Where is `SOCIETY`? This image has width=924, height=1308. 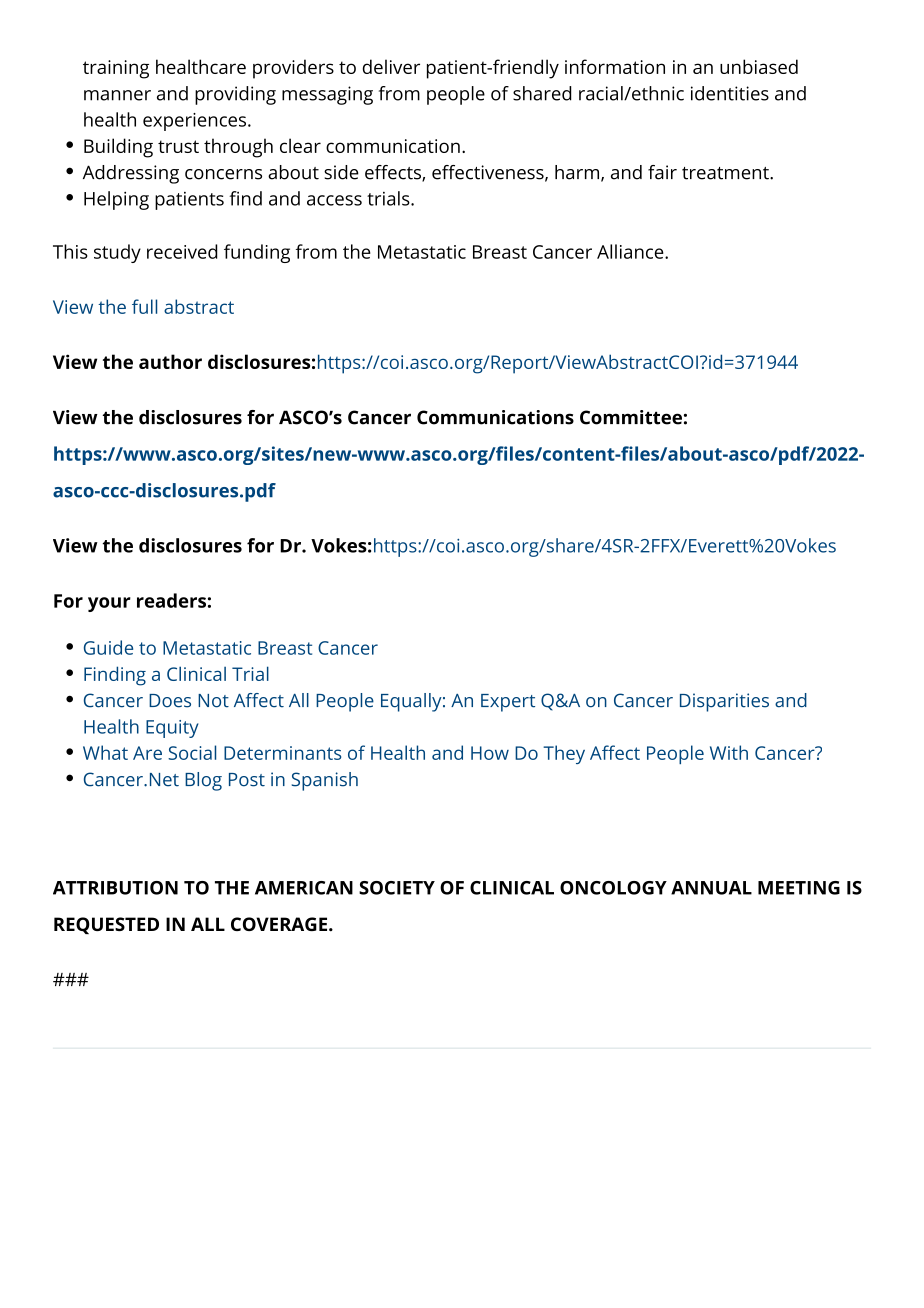 SOCIETY is located at coordinates (397, 888).
